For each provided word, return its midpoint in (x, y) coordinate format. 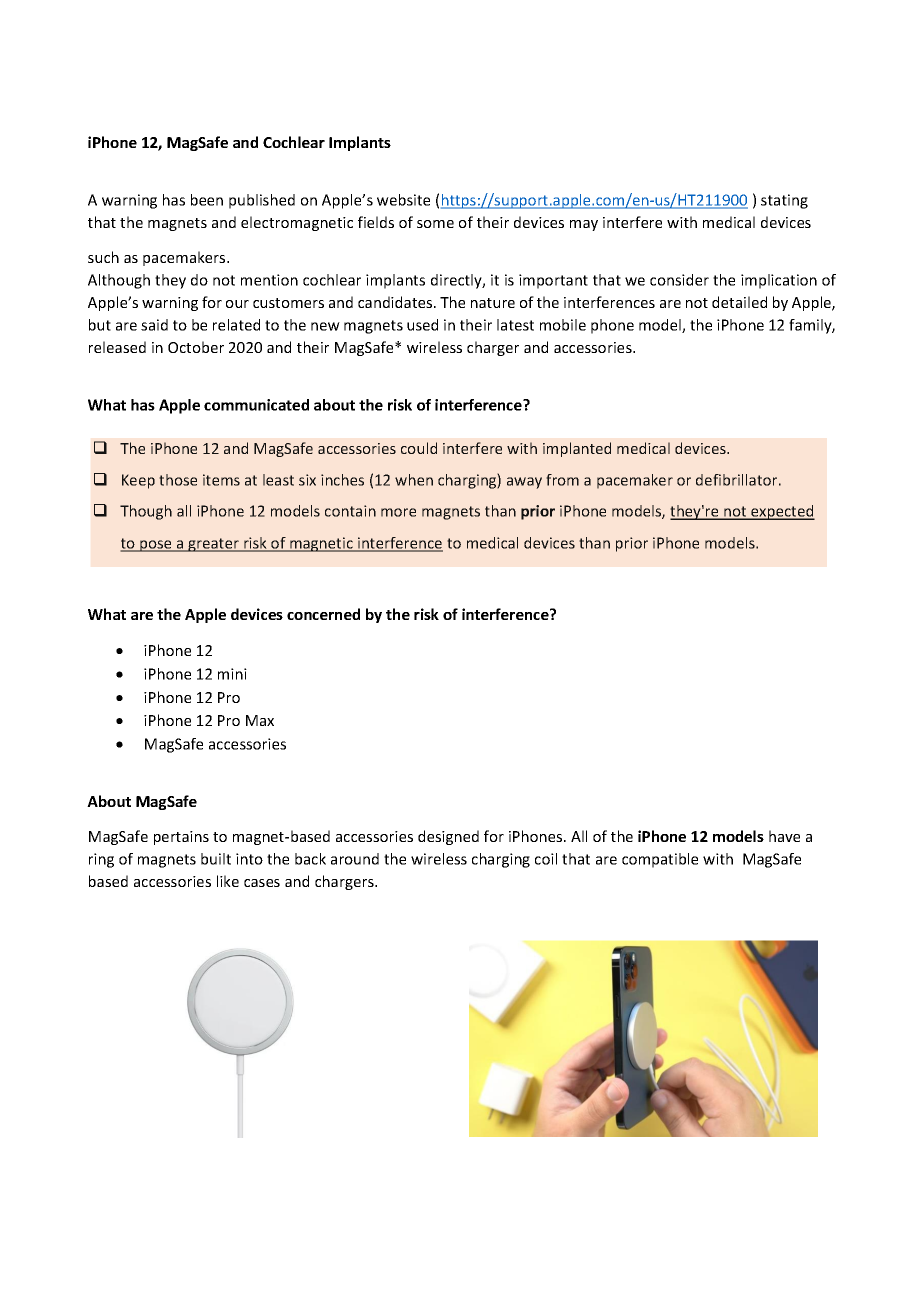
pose (156, 546)
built (216, 859)
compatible (660, 860)
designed (448, 837)
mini (232, 674)
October (196, 347)
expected (782, 512)
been (207, 200)
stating (784, 201)
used (422, 325)
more (398, 512)
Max (260, 720)
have (784, 836)
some (435, 224)
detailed (739, 302)
